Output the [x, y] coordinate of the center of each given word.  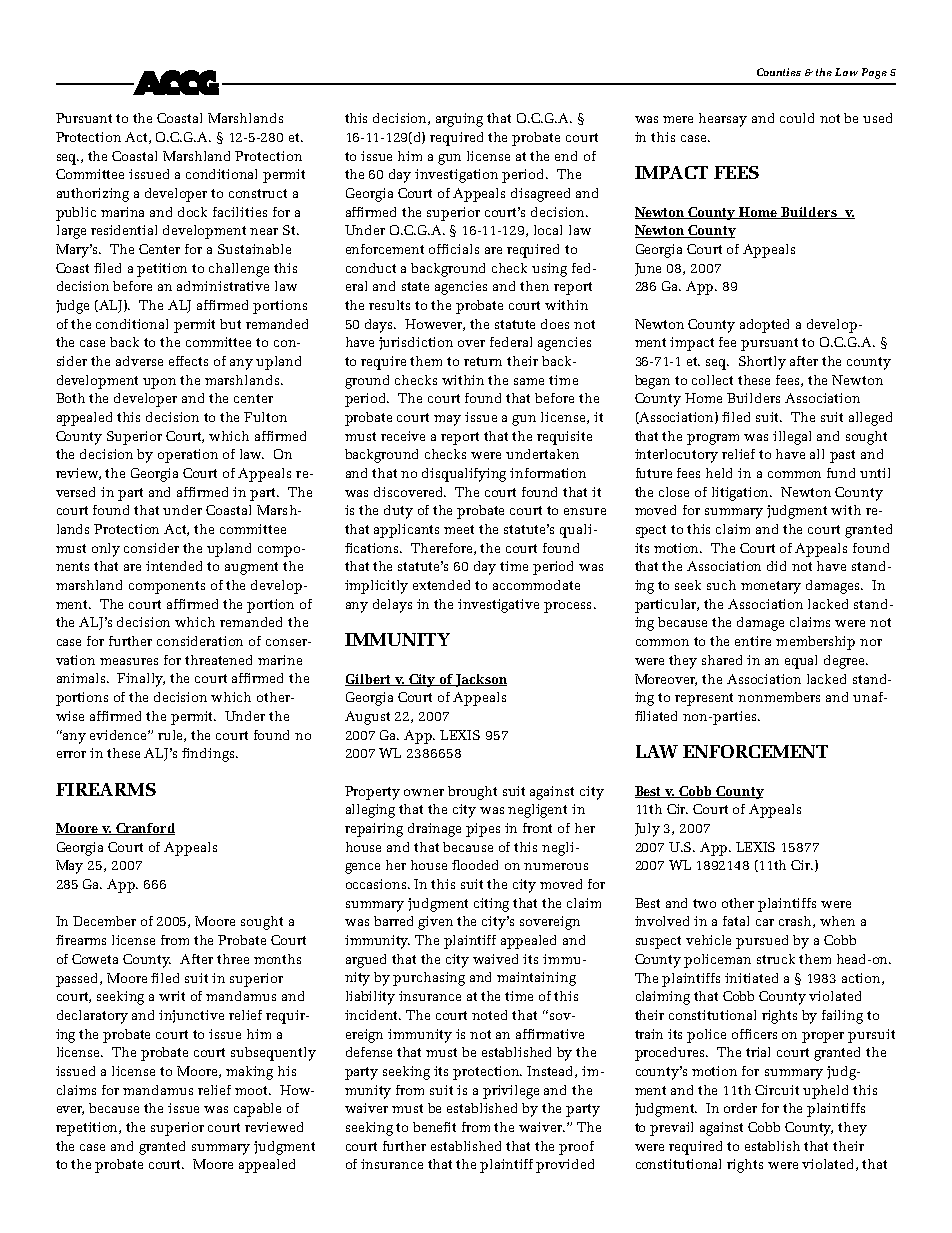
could [797, 118]
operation [188, 456]
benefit [434, 1127]
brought [472, 793]
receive [403, 436]
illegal [792, 438]
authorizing [93, 195]
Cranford [144, 829]
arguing [459, 120]
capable [257, 1110]
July [647, 830]
